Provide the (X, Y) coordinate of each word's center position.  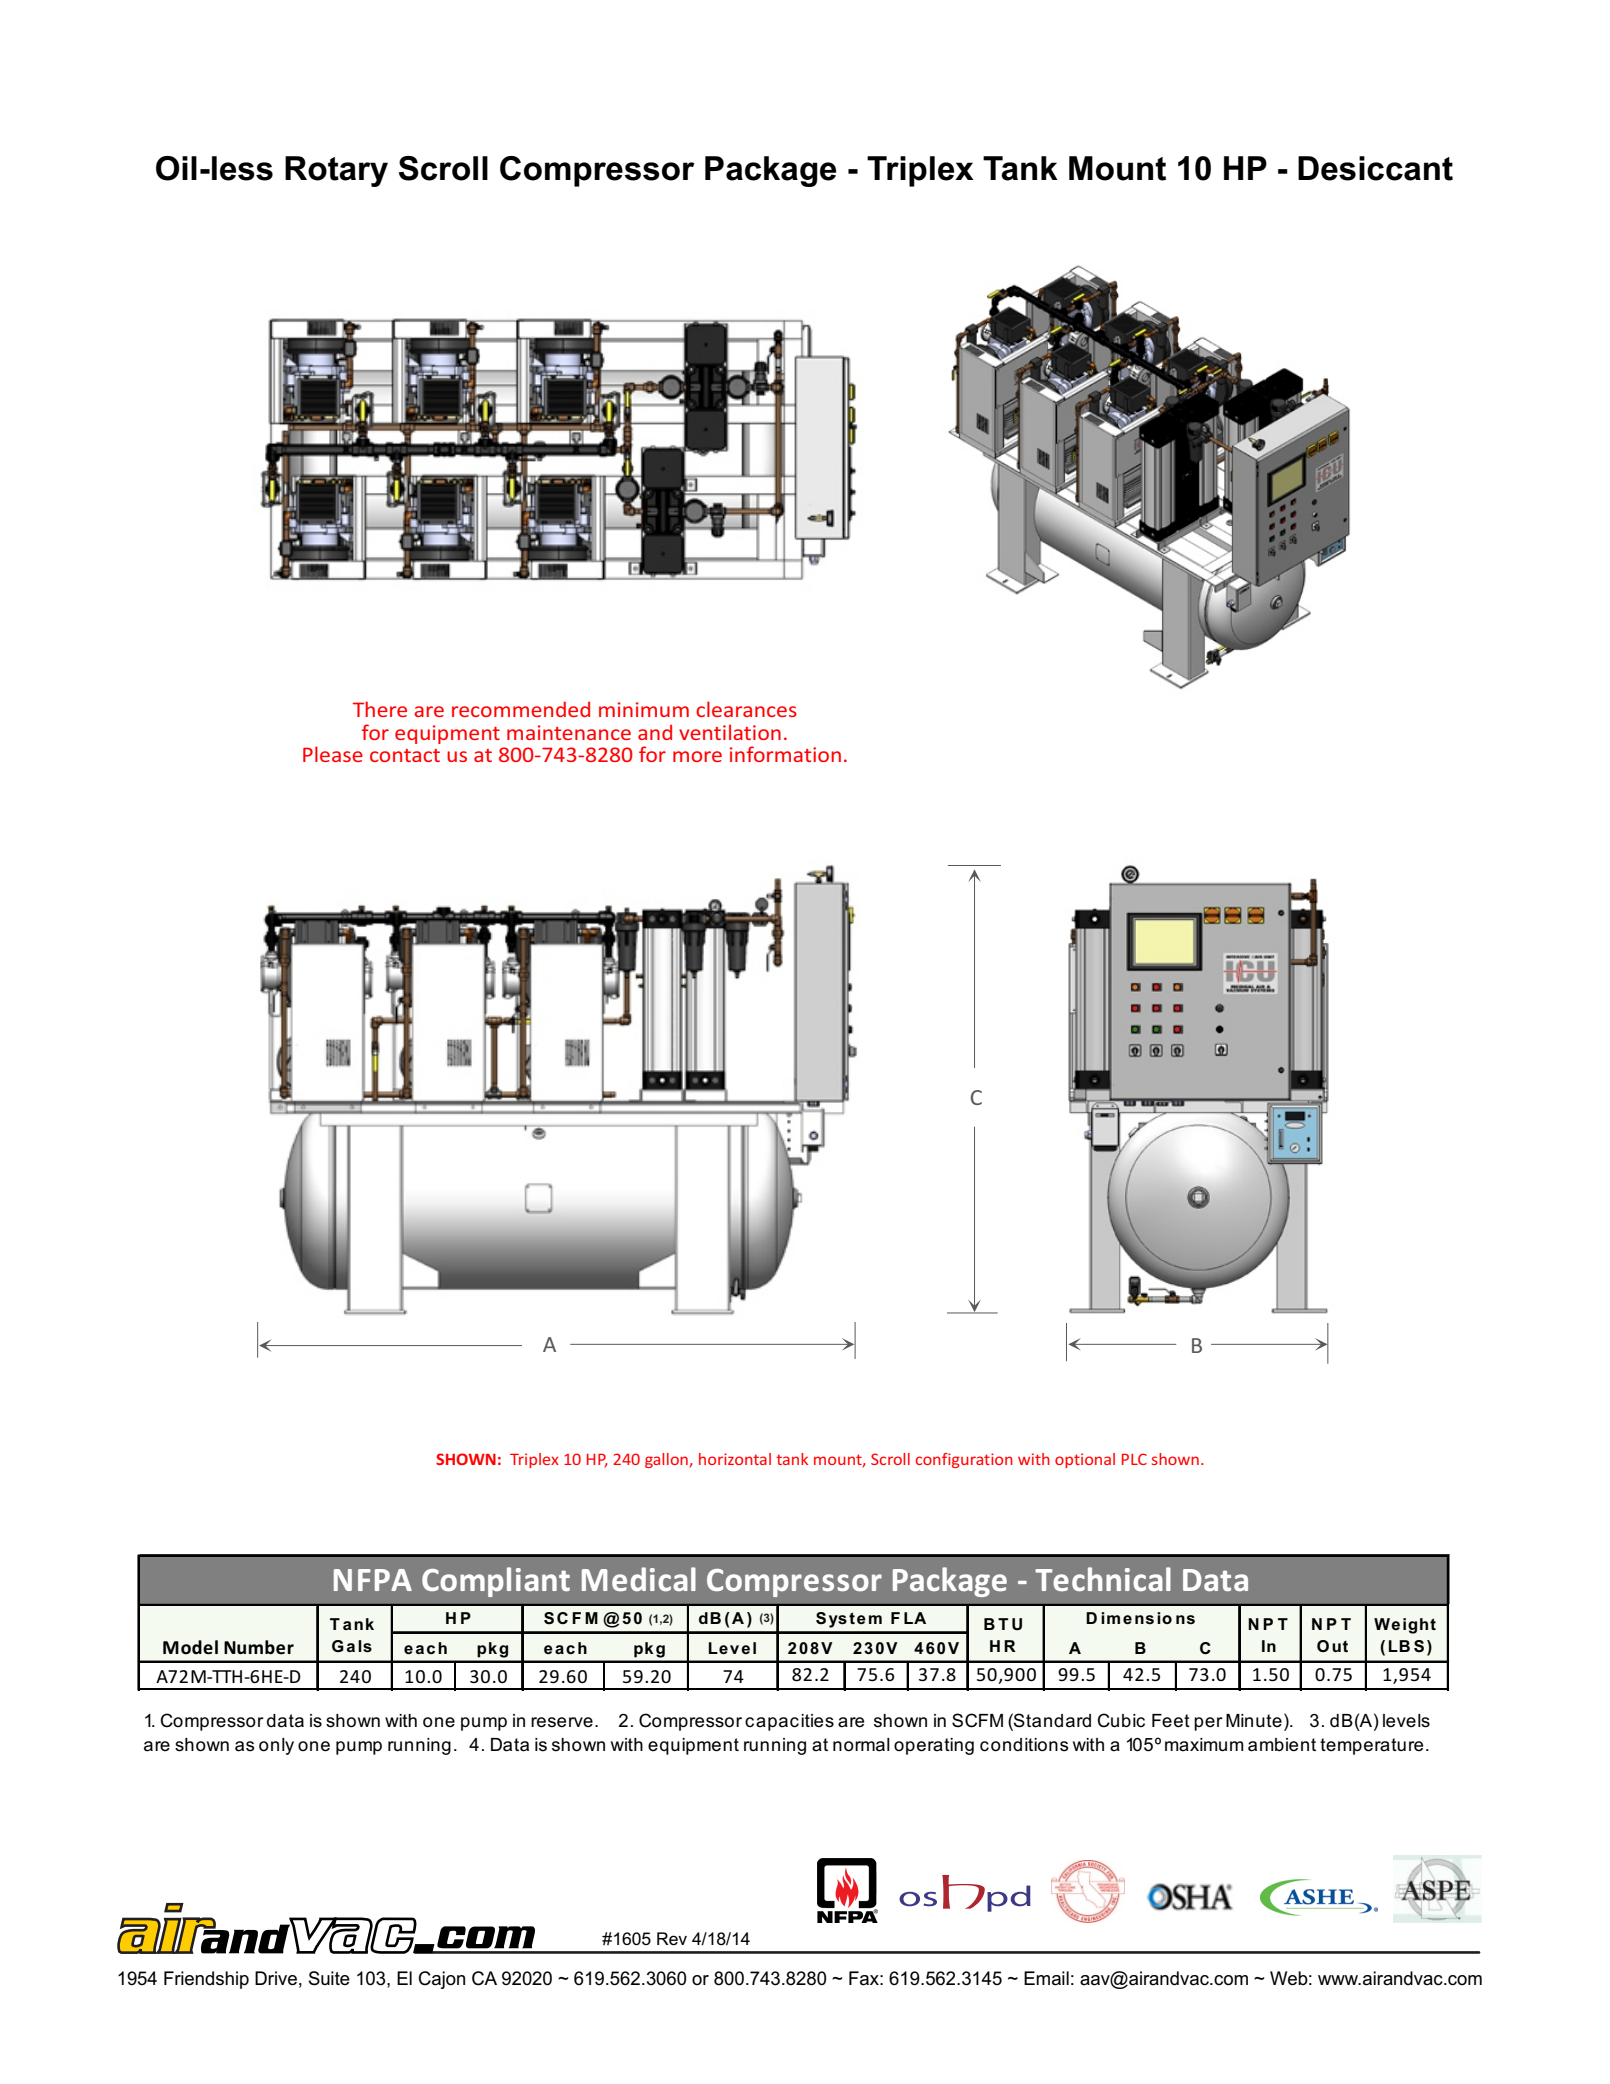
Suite (329, 1978)
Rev (672, 1939)
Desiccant (1375, 168)
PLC (1134, 1459)
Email (1046, 1978)
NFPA (373, 1580)
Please (333, 754)
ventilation (730, 732)
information (785, 754)
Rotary (336, 171)
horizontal (735, 1459)
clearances (746, 709)
